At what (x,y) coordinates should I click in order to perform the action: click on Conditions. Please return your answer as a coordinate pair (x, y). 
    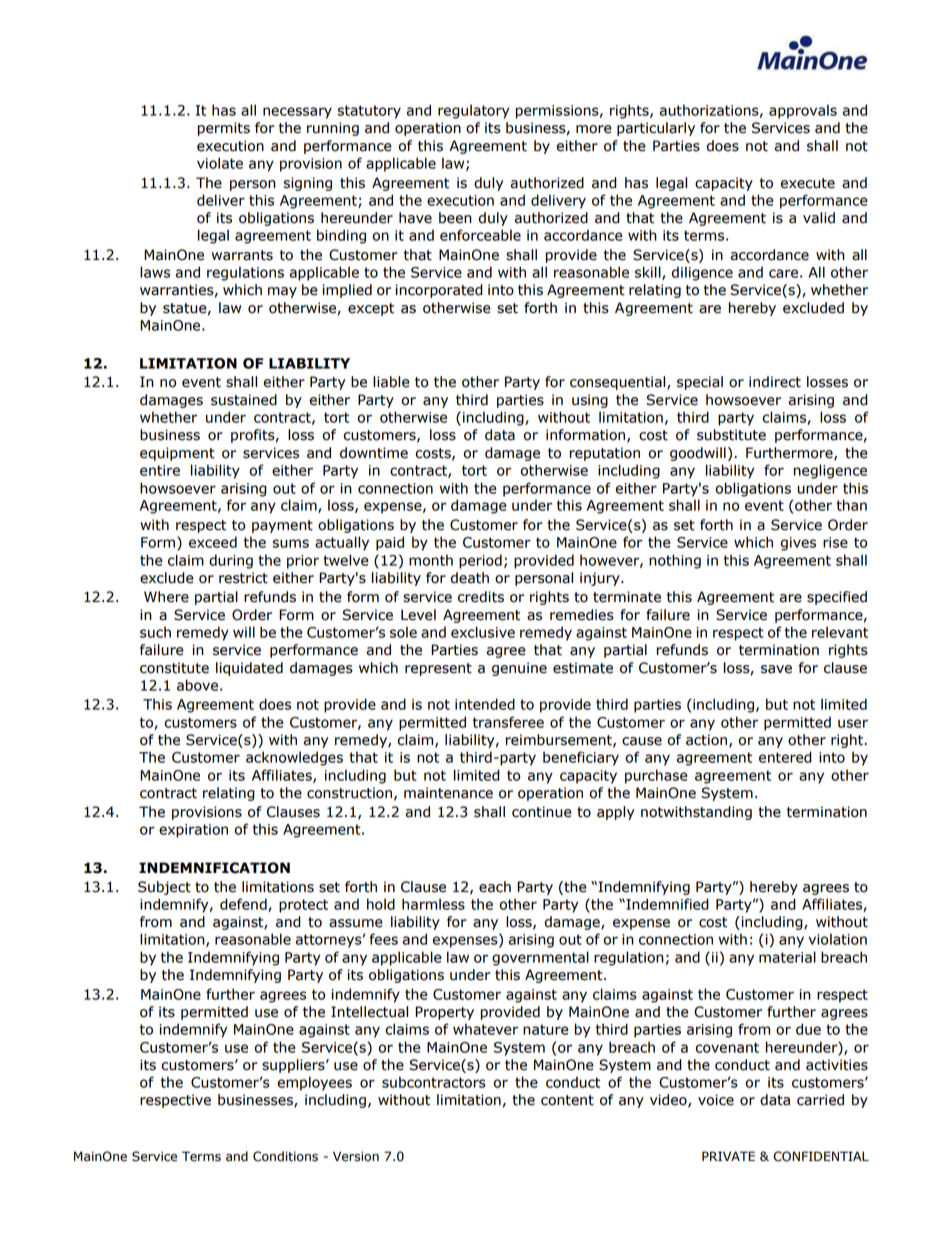
    Looking at the image, I should click on (285, 1156).
